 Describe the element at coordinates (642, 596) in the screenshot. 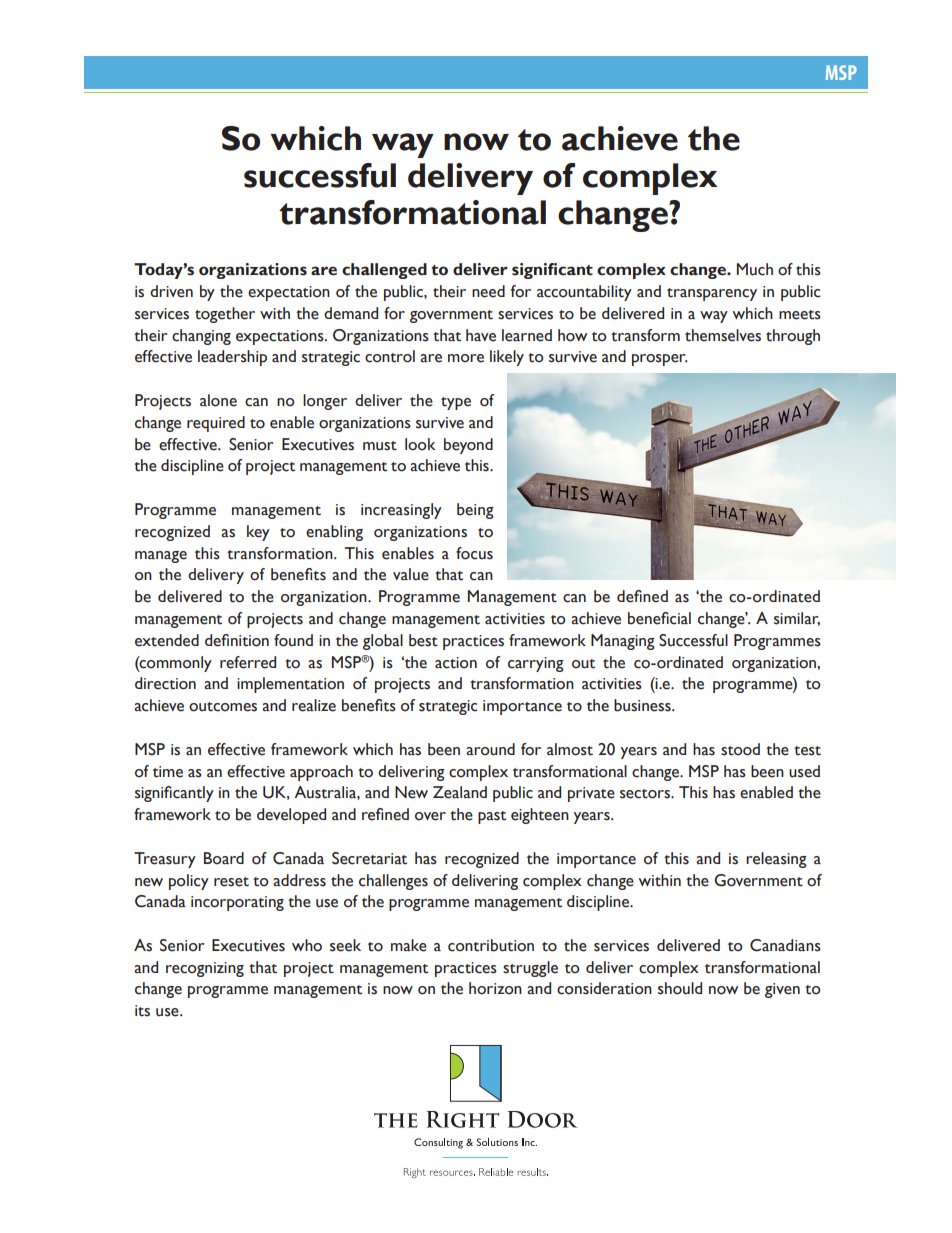

I see `defined` at that location.
